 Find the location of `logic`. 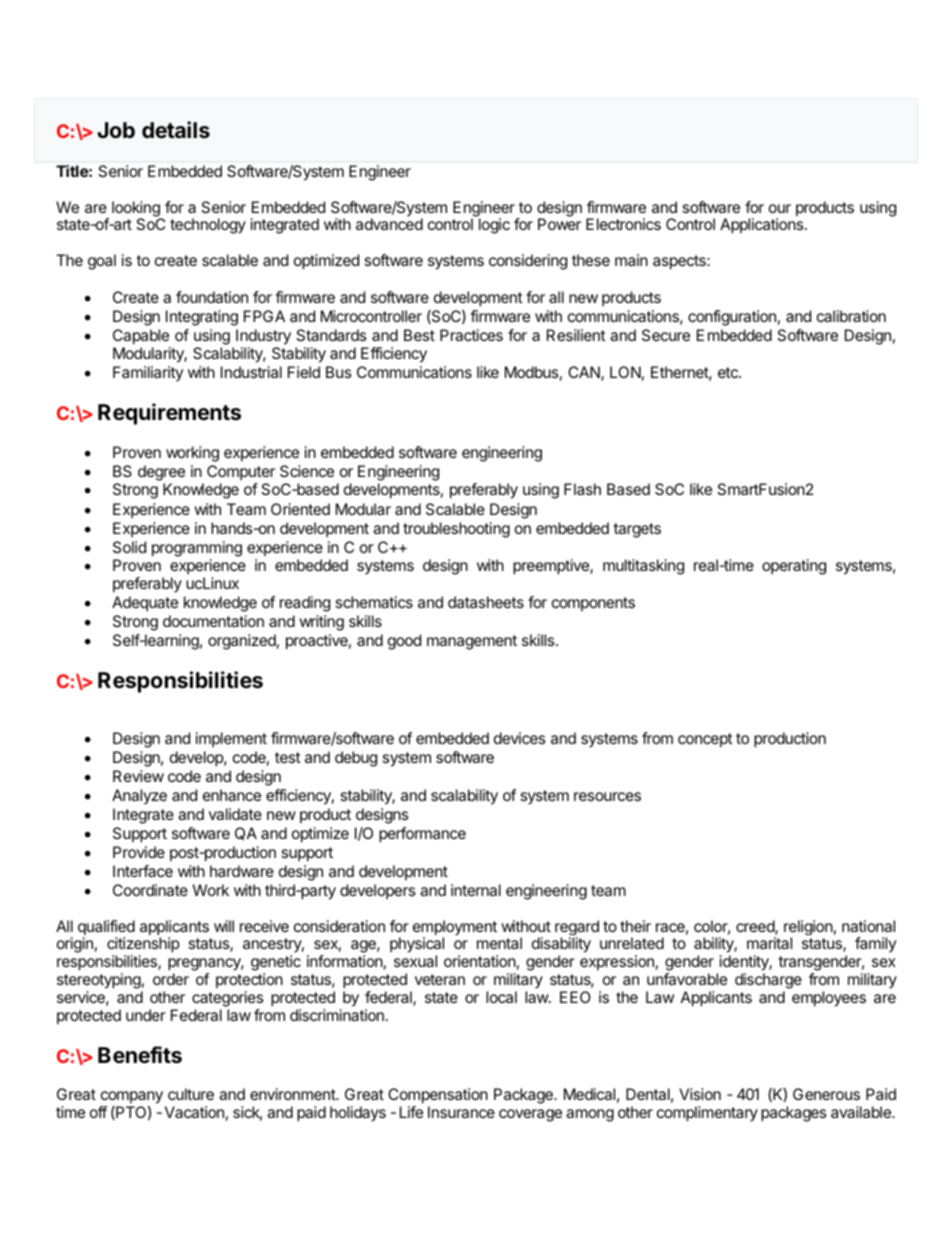

logic is located at coordinates (494, 226).
